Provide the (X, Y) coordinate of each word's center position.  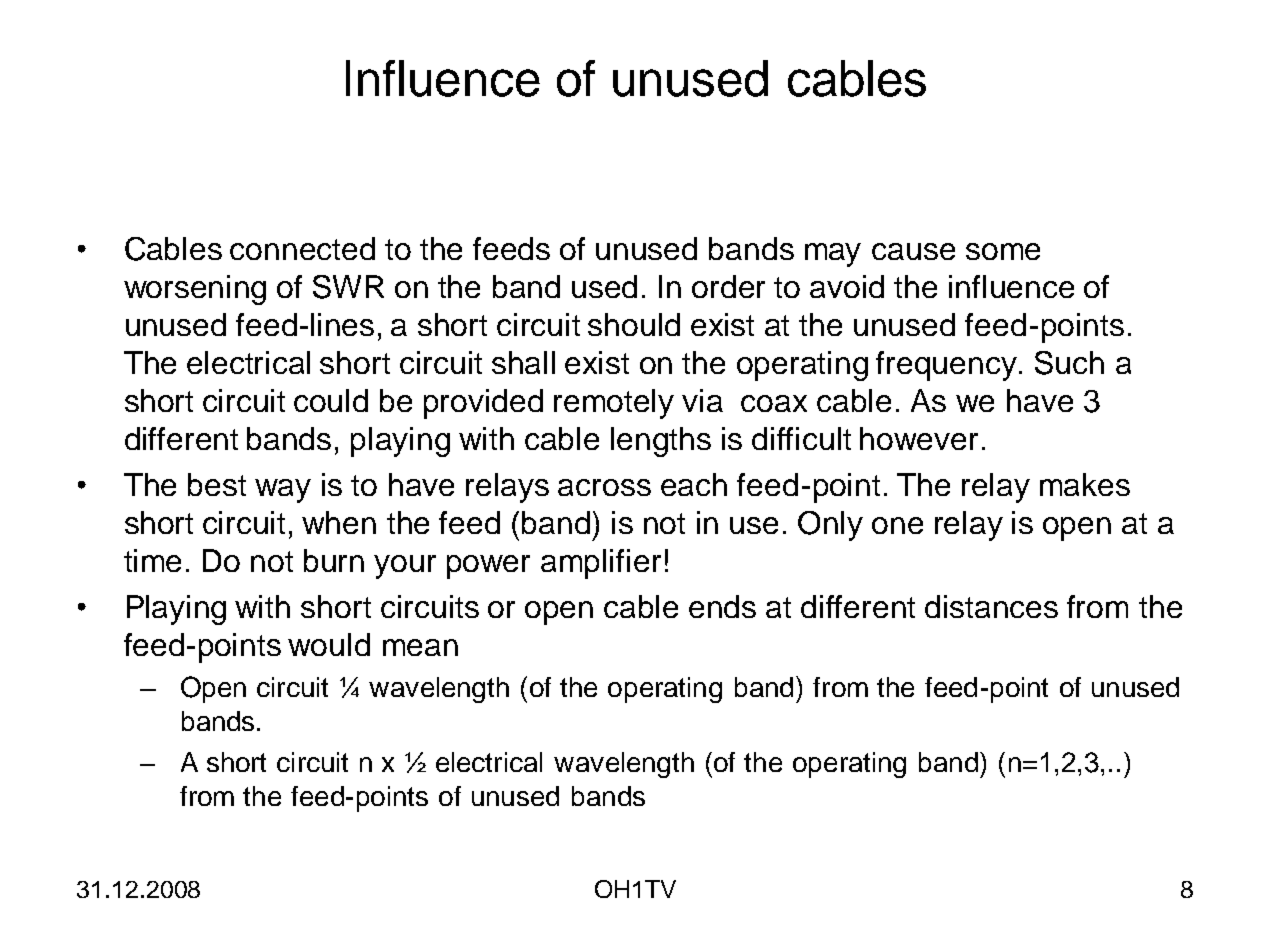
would (329, 644)
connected (302, 248)
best (217, 484)
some (1003, 251)
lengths (661, 442)
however (919, 438)
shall (523, 362)
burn (334, 560)
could (331, 400)
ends (722, 606)
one (897, 525)
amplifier (601, 564)
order (728, 286)
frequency (948, 366)
